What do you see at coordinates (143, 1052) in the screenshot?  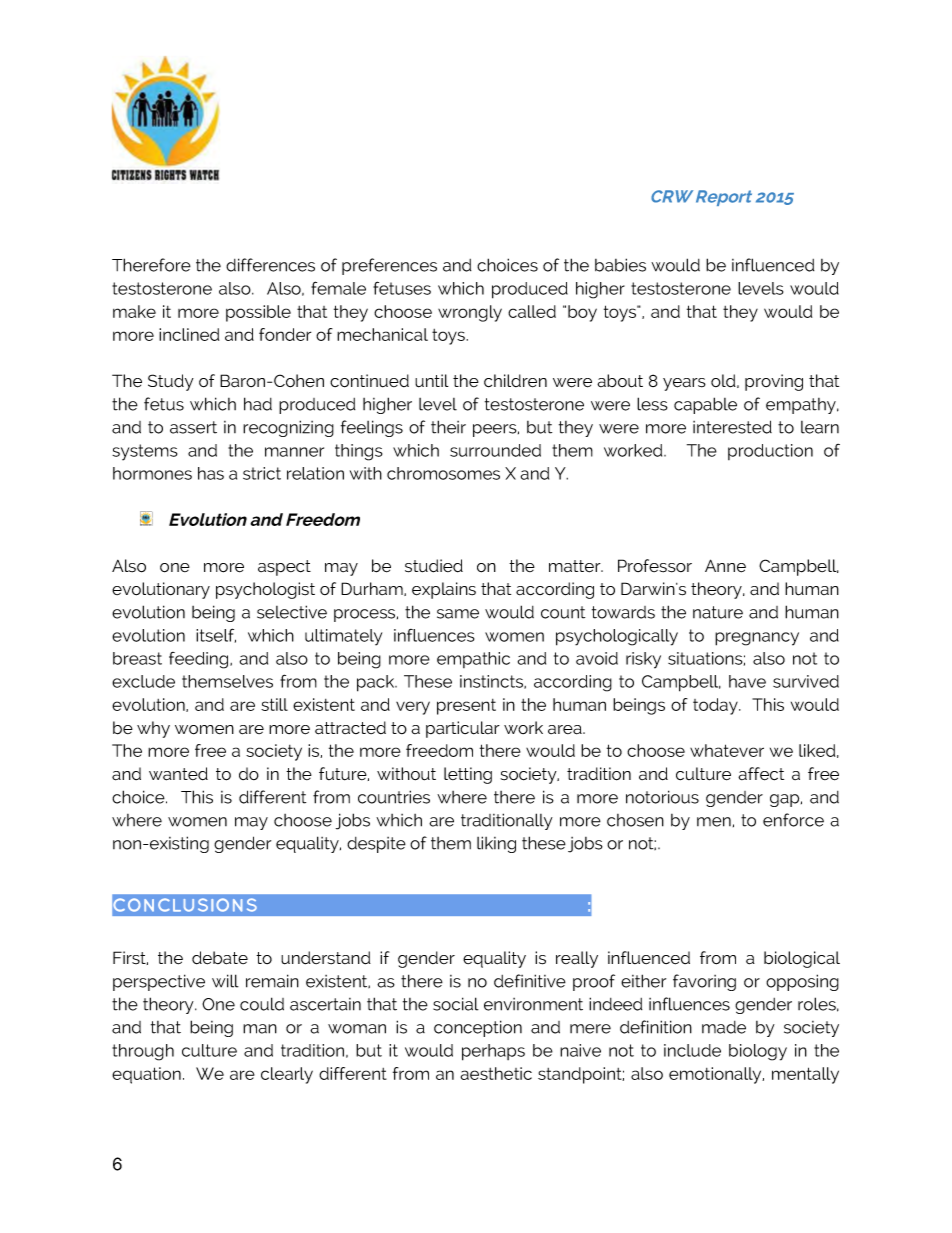 I see `through` at bounding box center [143, 1052].
